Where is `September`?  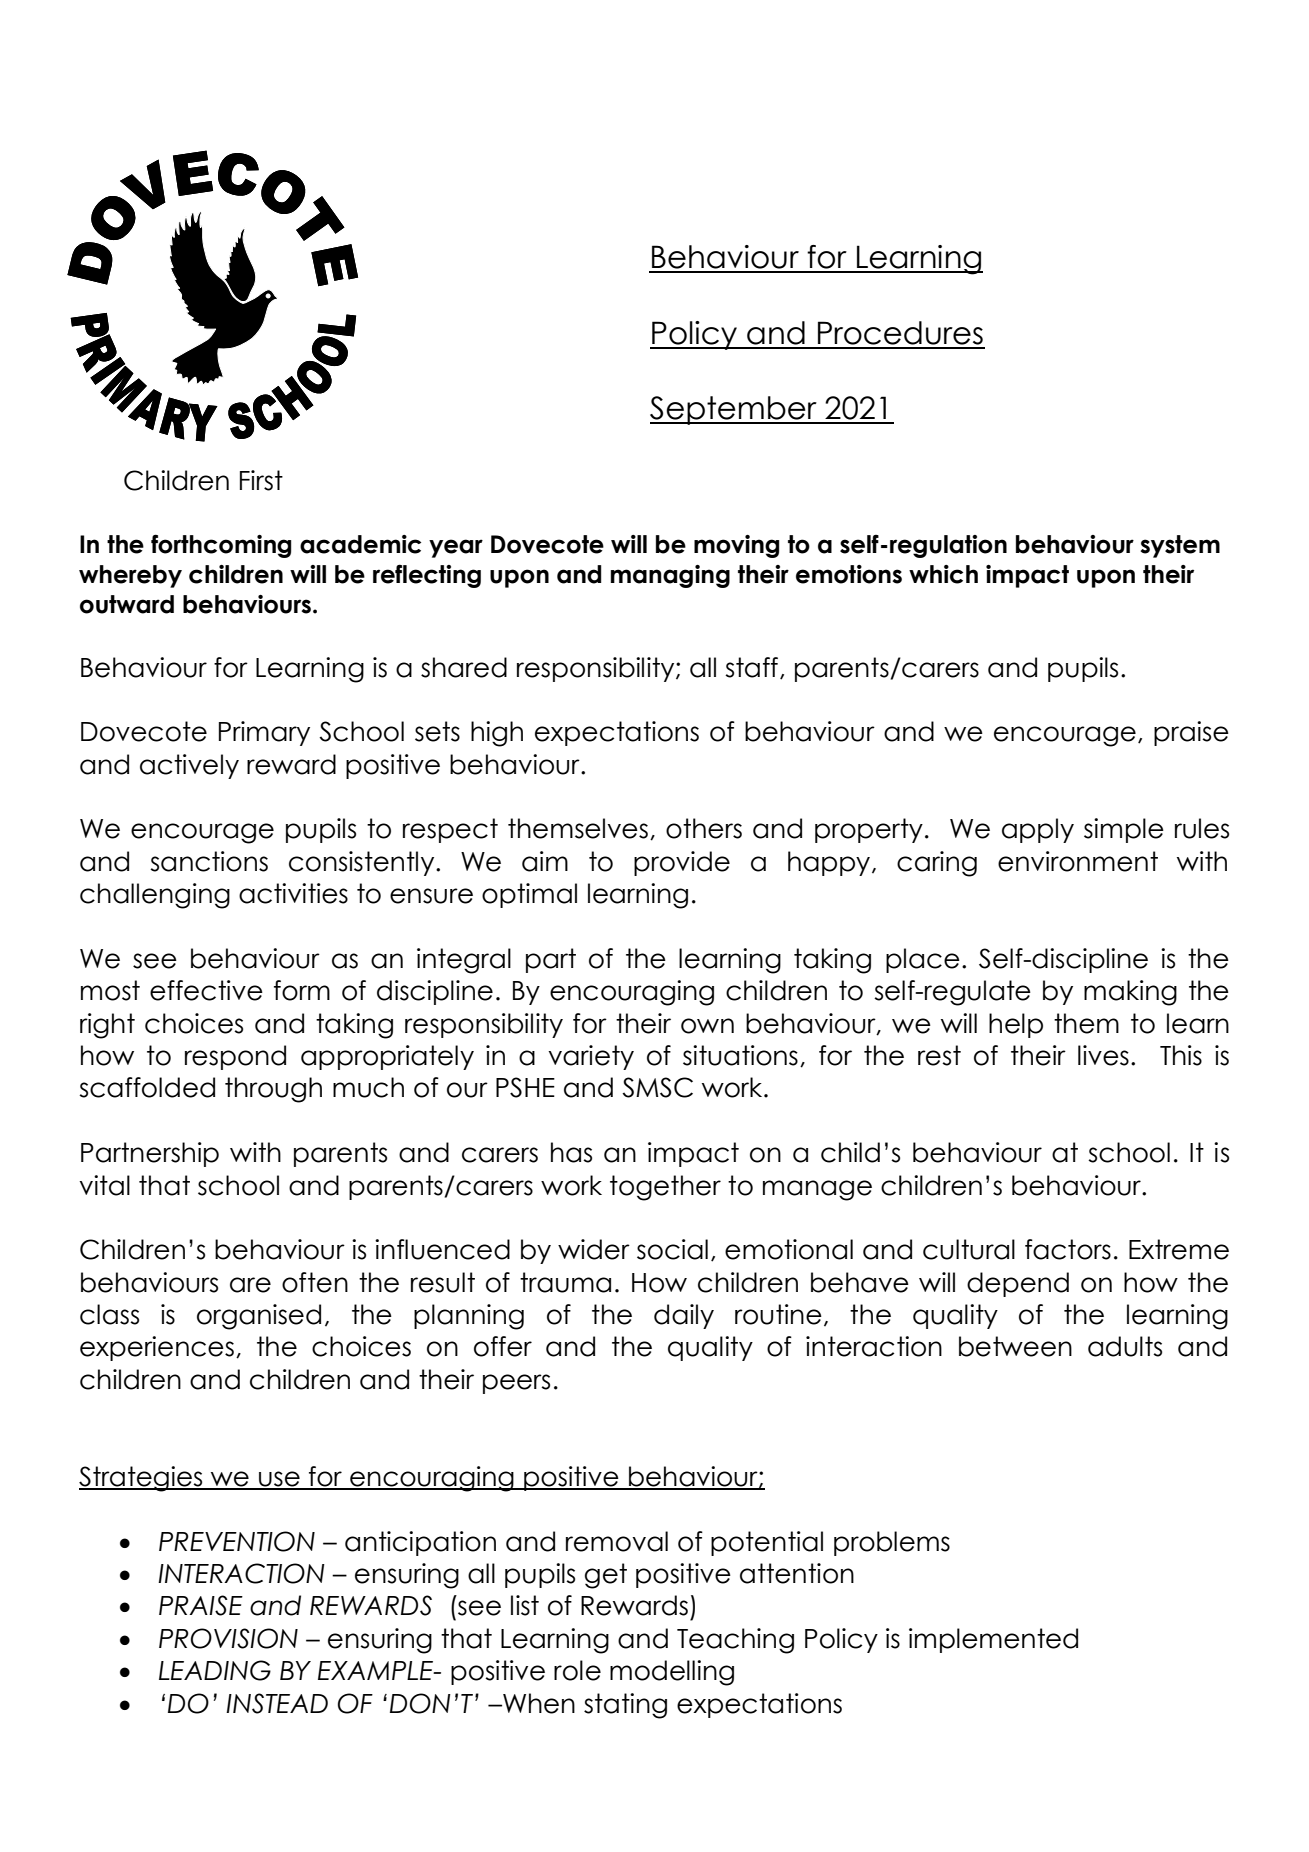
September is located at coordinates (734, 410).
